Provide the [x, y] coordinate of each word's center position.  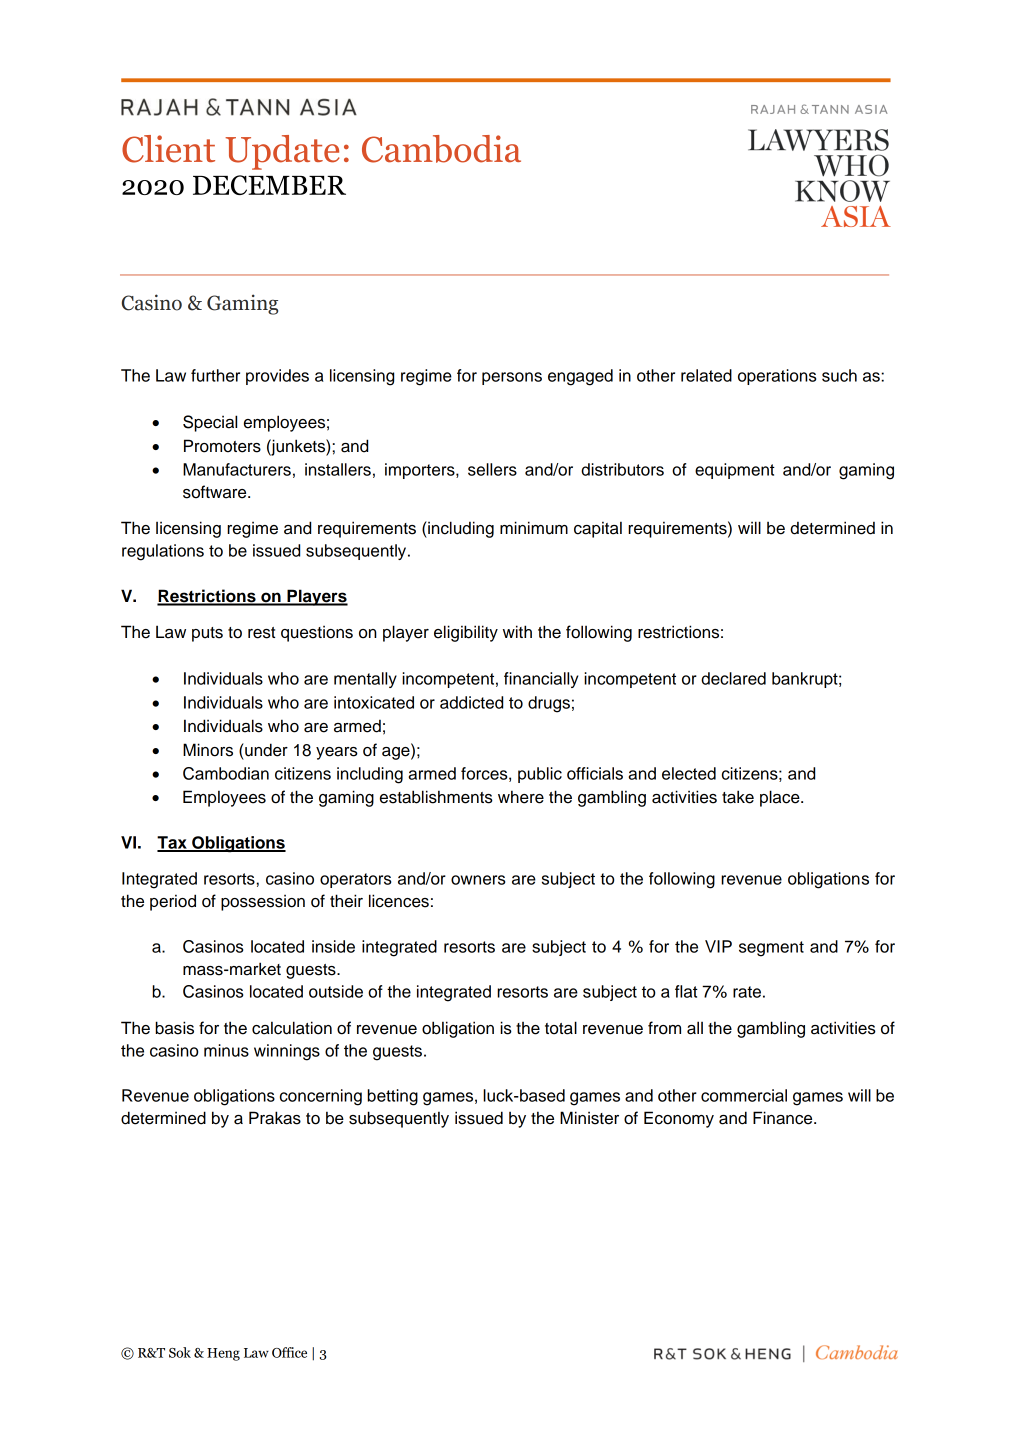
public [540, 775]
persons [512, 378]
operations [777, 377]
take [738, 797]
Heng [223, 1354]
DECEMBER [269, 185]
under [265, 750]
